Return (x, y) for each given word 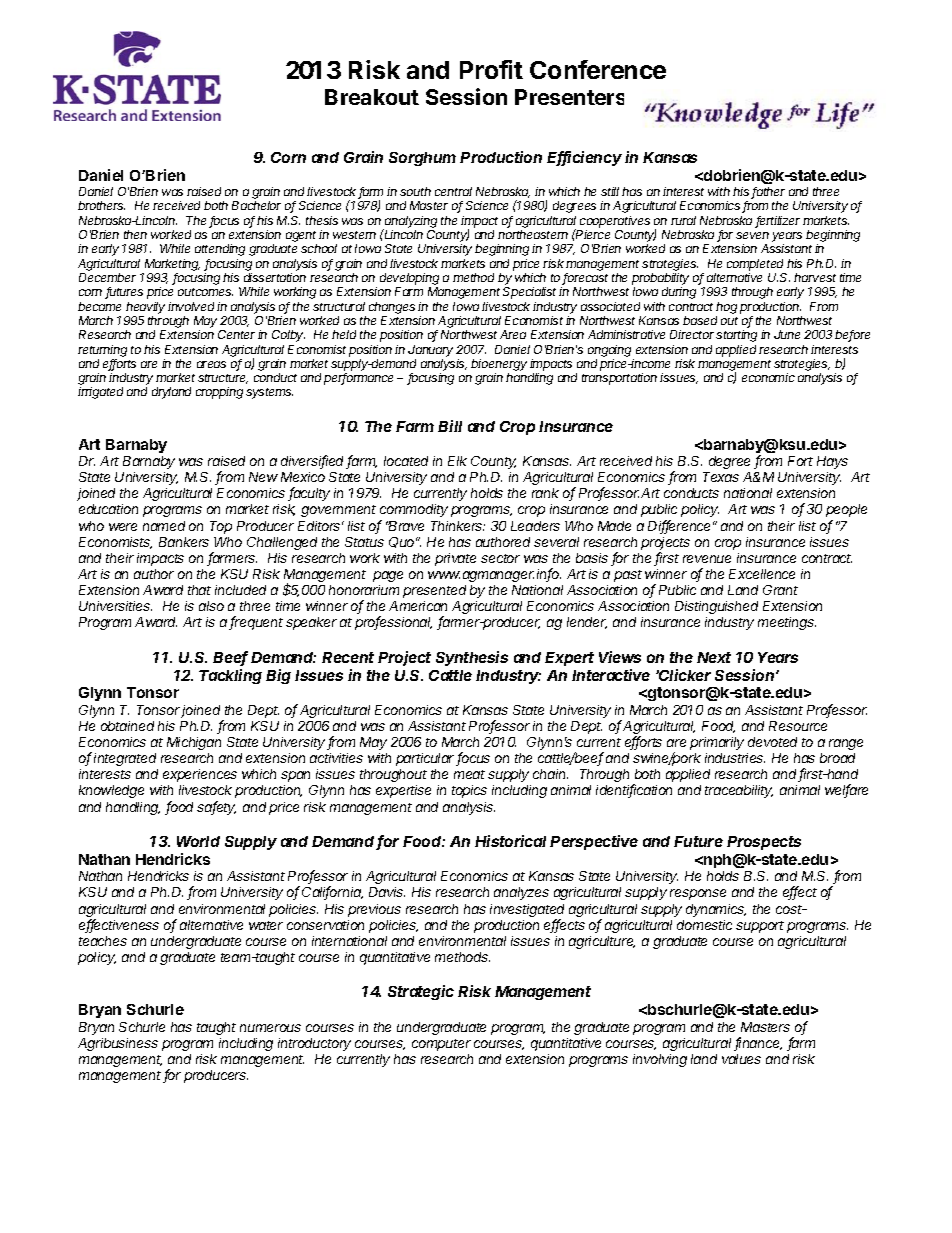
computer (441, 1045)
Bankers (184, 542)
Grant (780, 590)
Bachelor (256, 205)
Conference (598, 69)
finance (758, 1044)
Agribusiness (118, 1044)
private (455, 559)
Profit (491, 69)
